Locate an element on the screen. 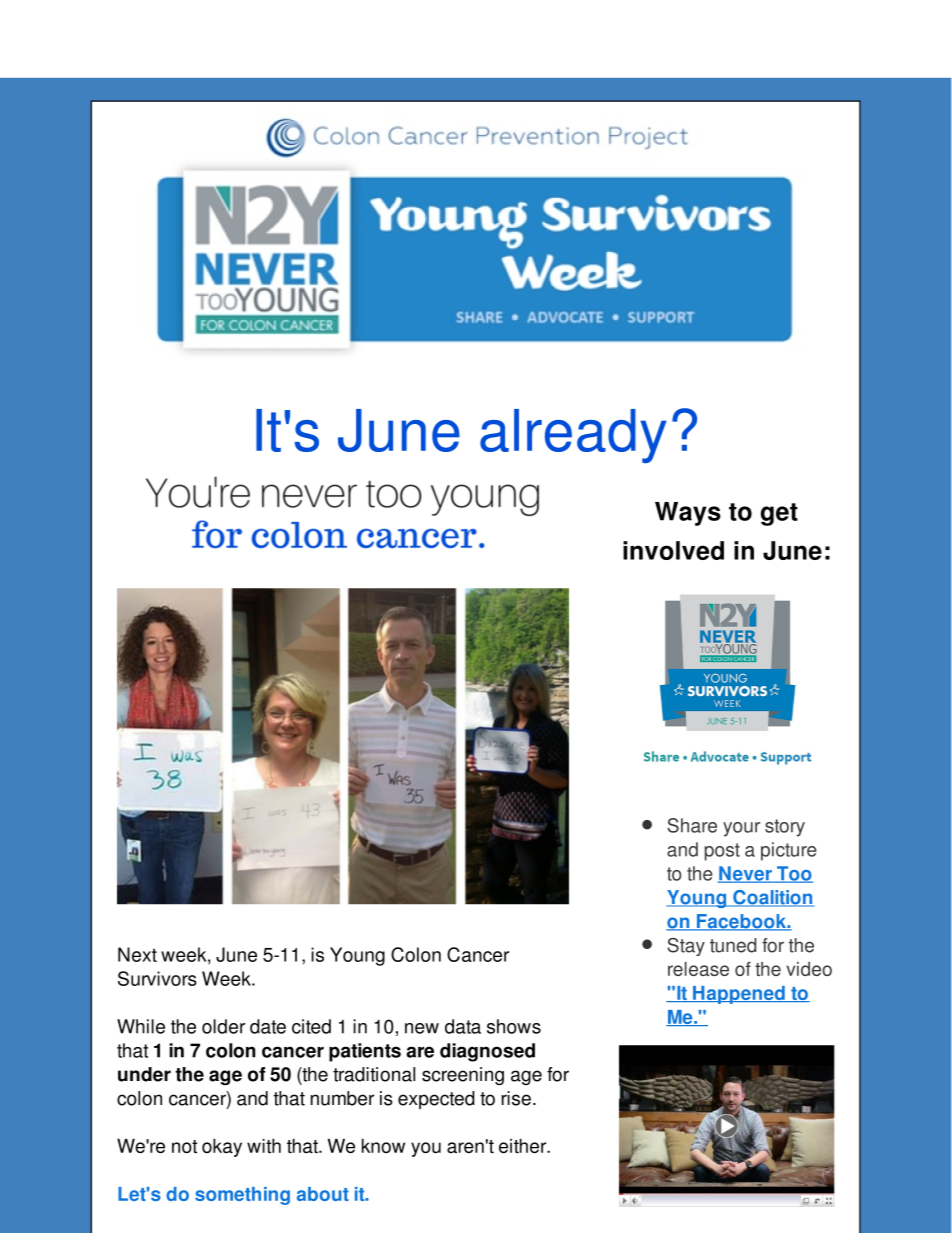 This screenshot has height=1233, width=952. Ways is located at coordinates (688, 514).
